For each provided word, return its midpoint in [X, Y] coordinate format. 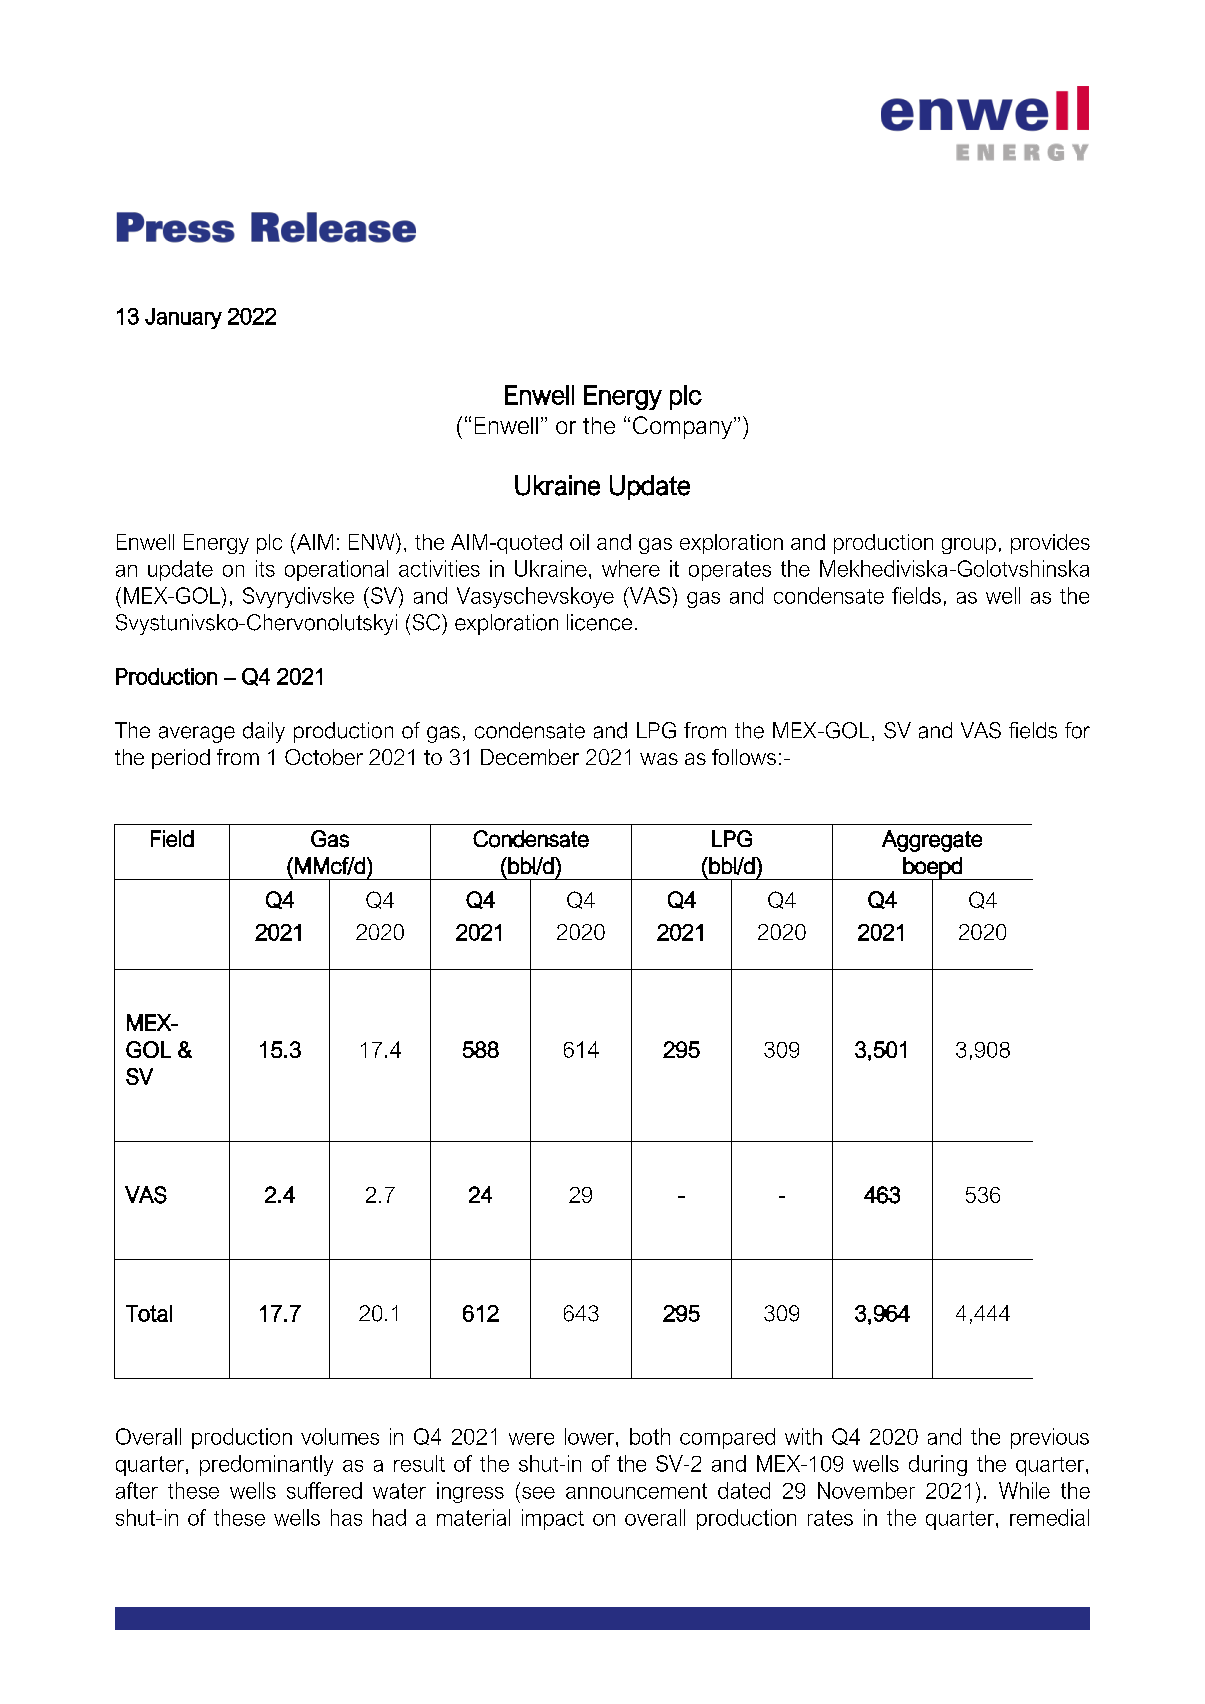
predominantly [266, 1465]
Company [684, 427]
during [938, 1465]
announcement [636, 1491]
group [969, 546]
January [183, 318]
